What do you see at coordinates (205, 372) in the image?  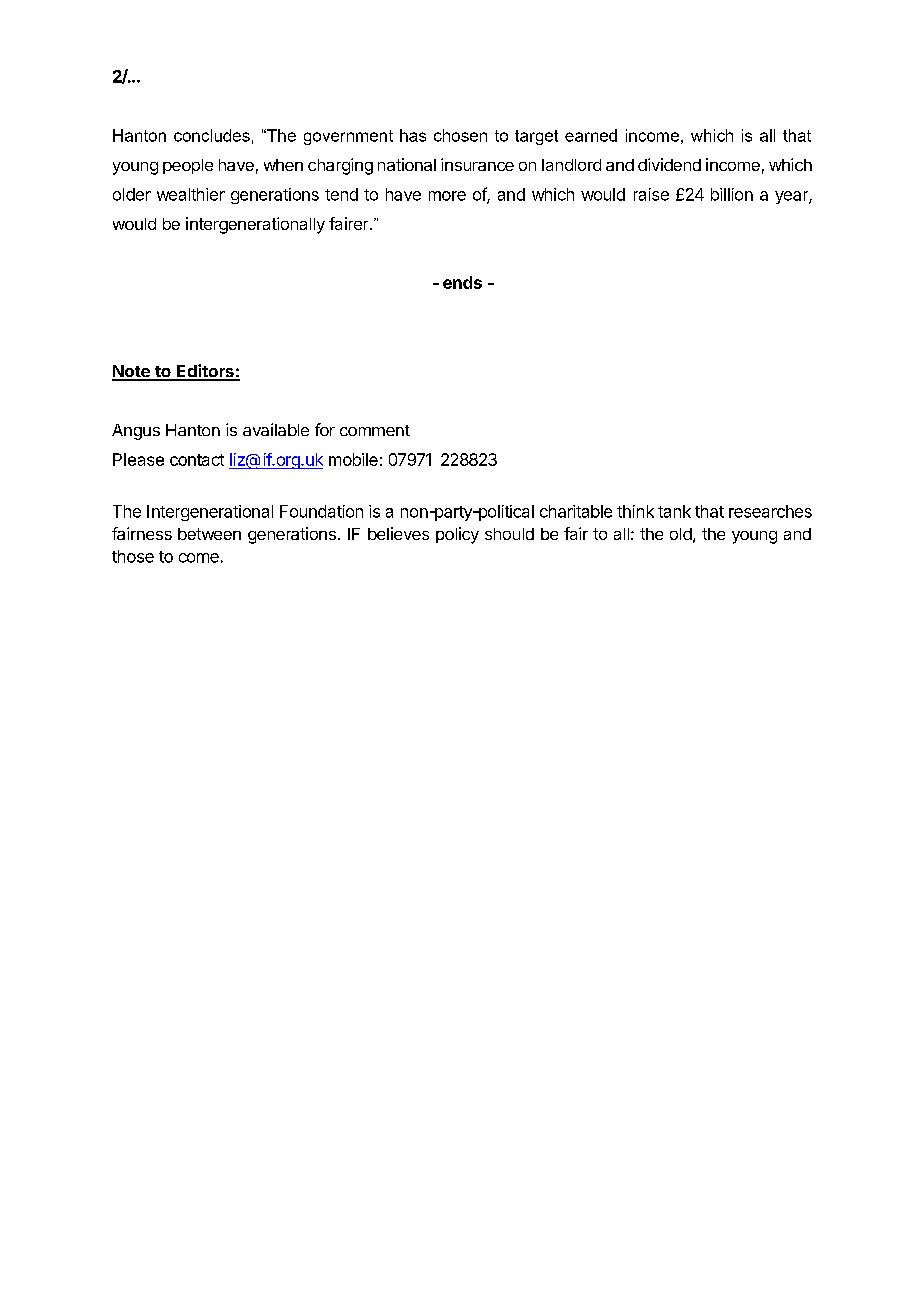 I see `Editors` at bounding box center [205, 372].
